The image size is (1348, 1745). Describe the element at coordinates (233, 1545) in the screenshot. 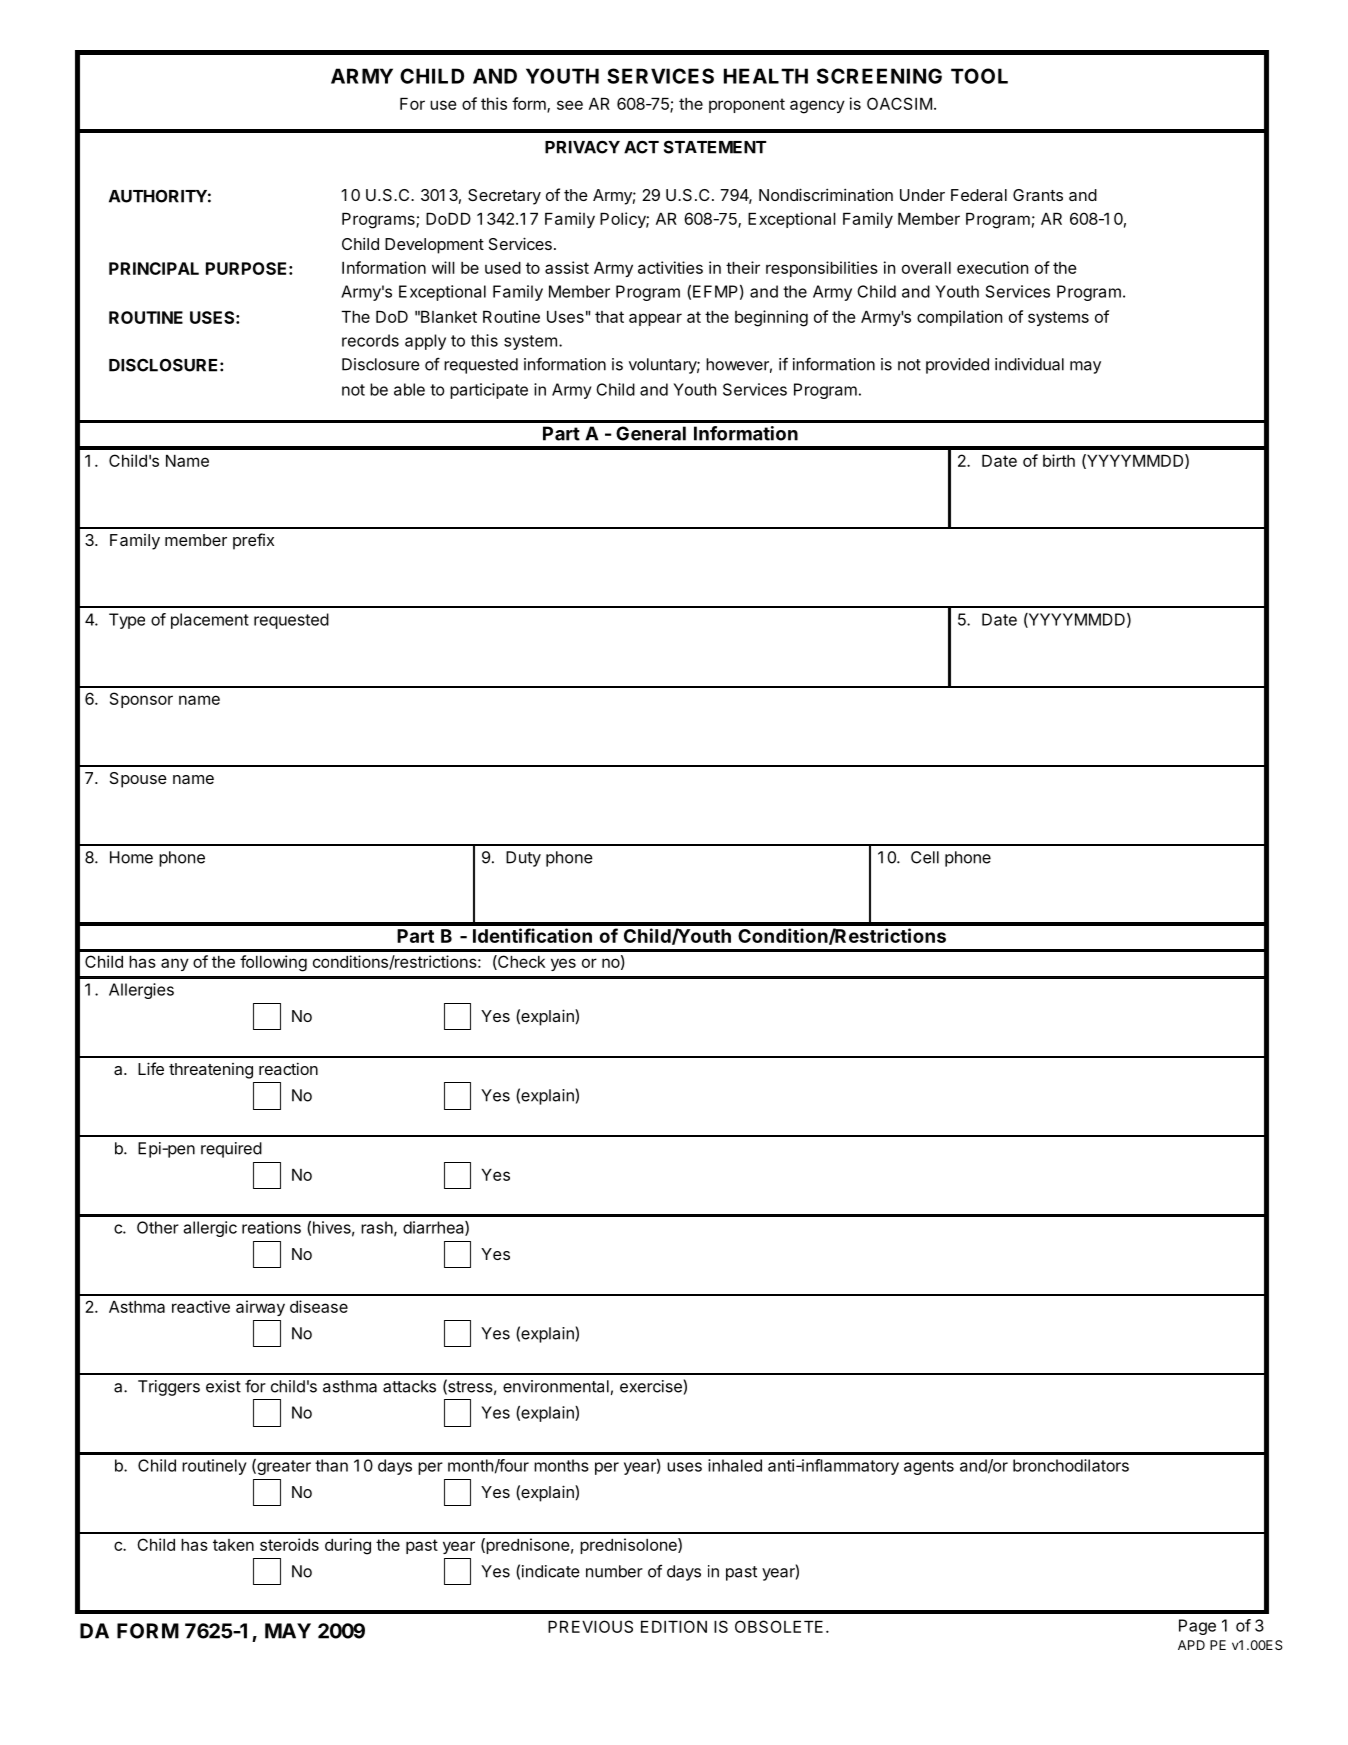

I see `taken` at that location.
